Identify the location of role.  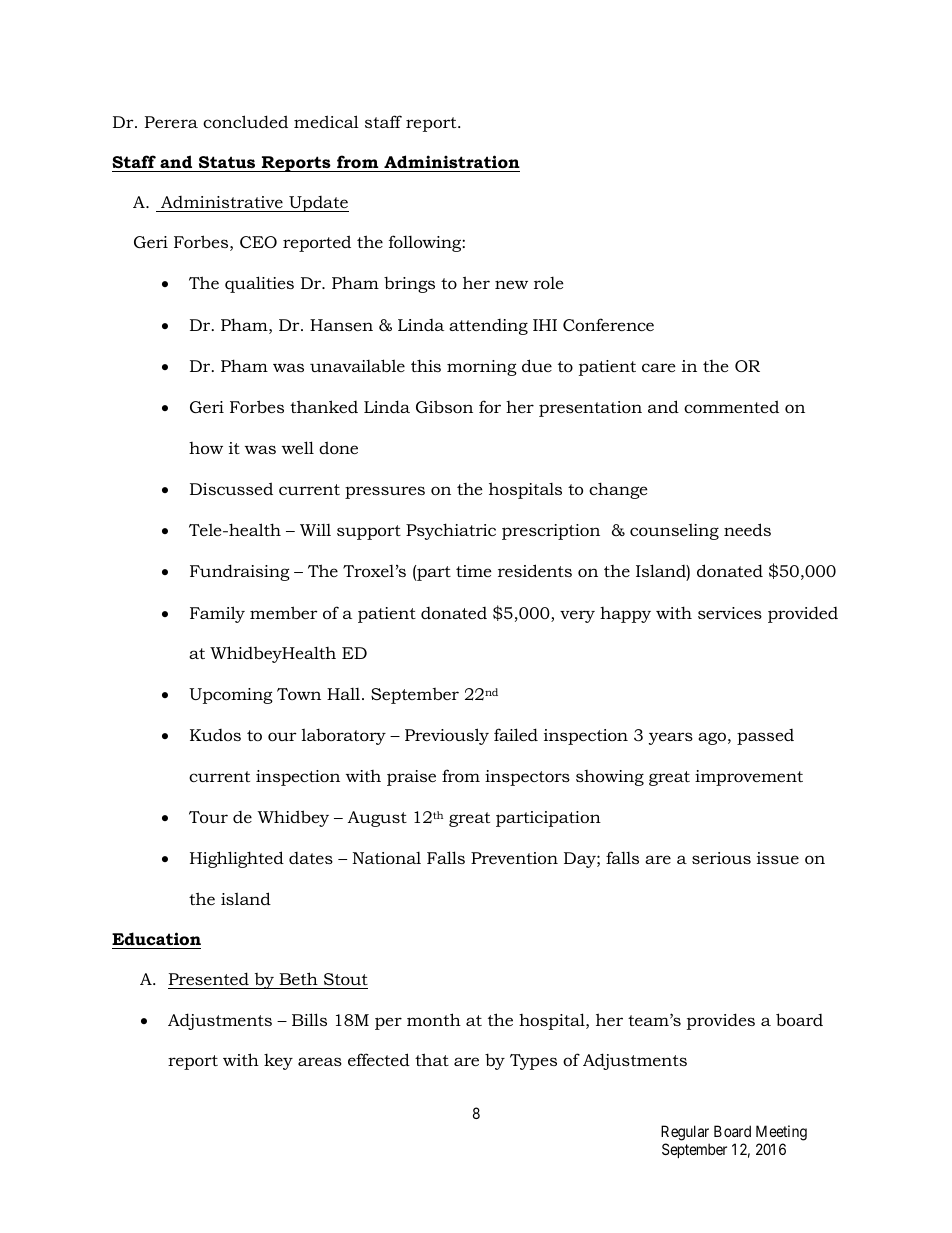
(549, 283).
